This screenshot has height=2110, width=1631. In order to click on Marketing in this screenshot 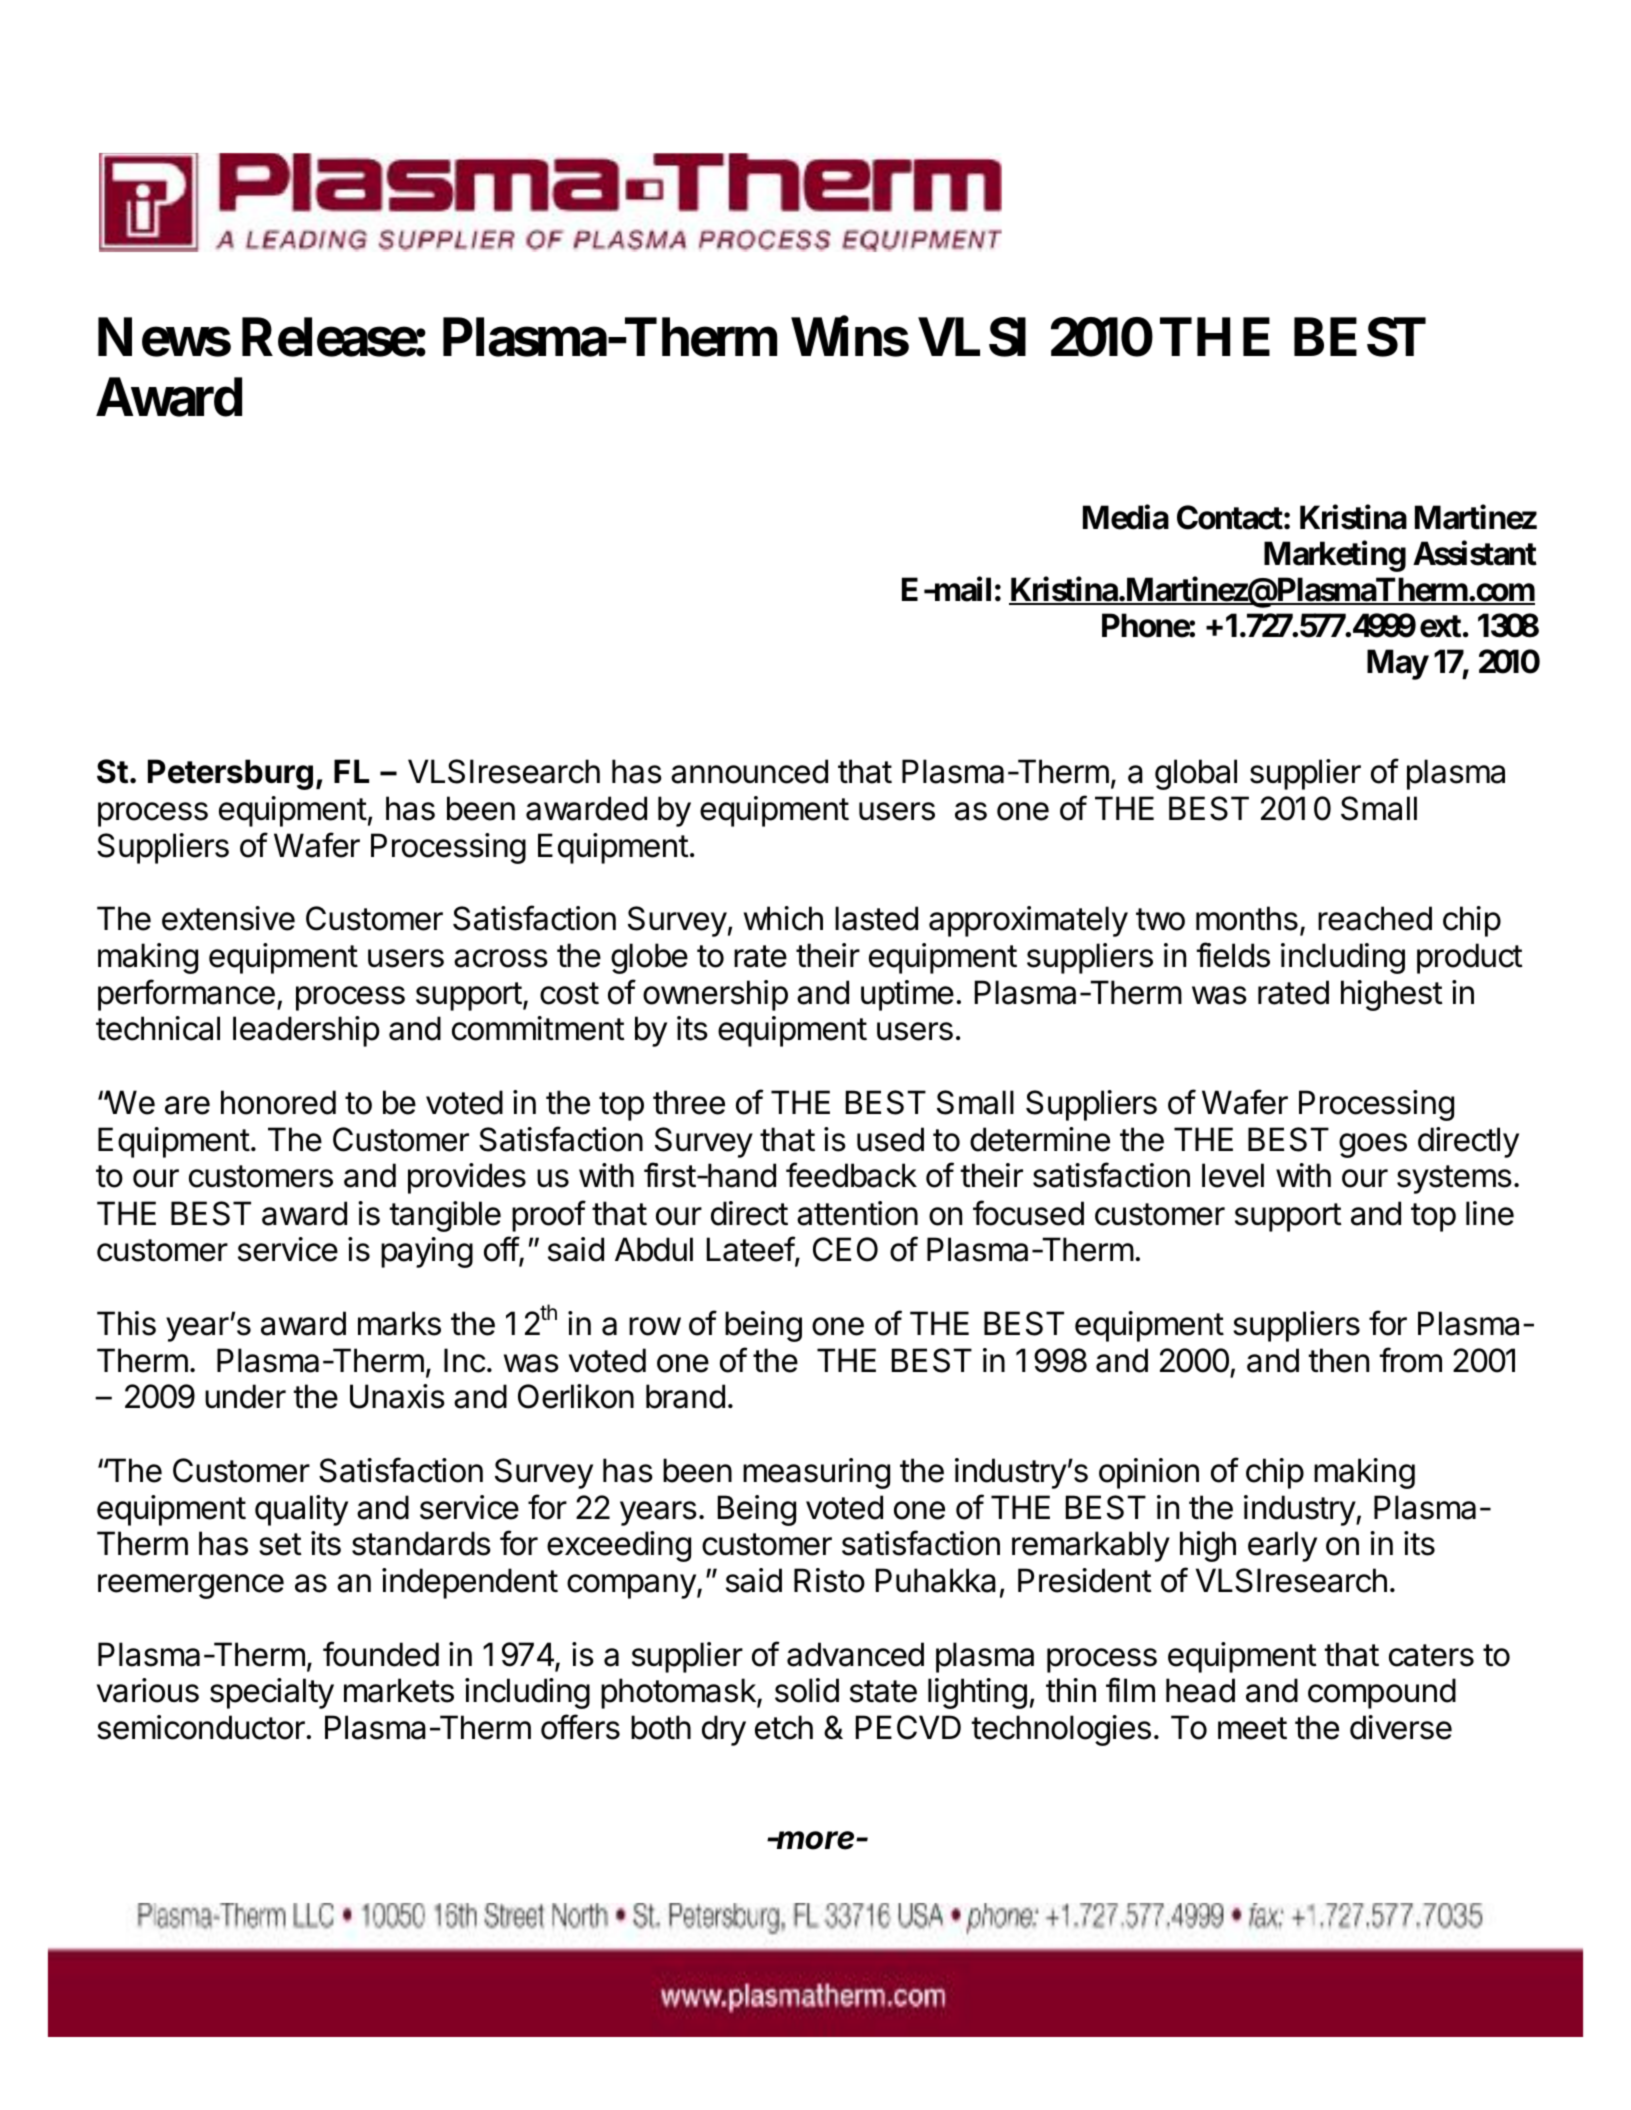, I will do `click(1335, 556)`.
